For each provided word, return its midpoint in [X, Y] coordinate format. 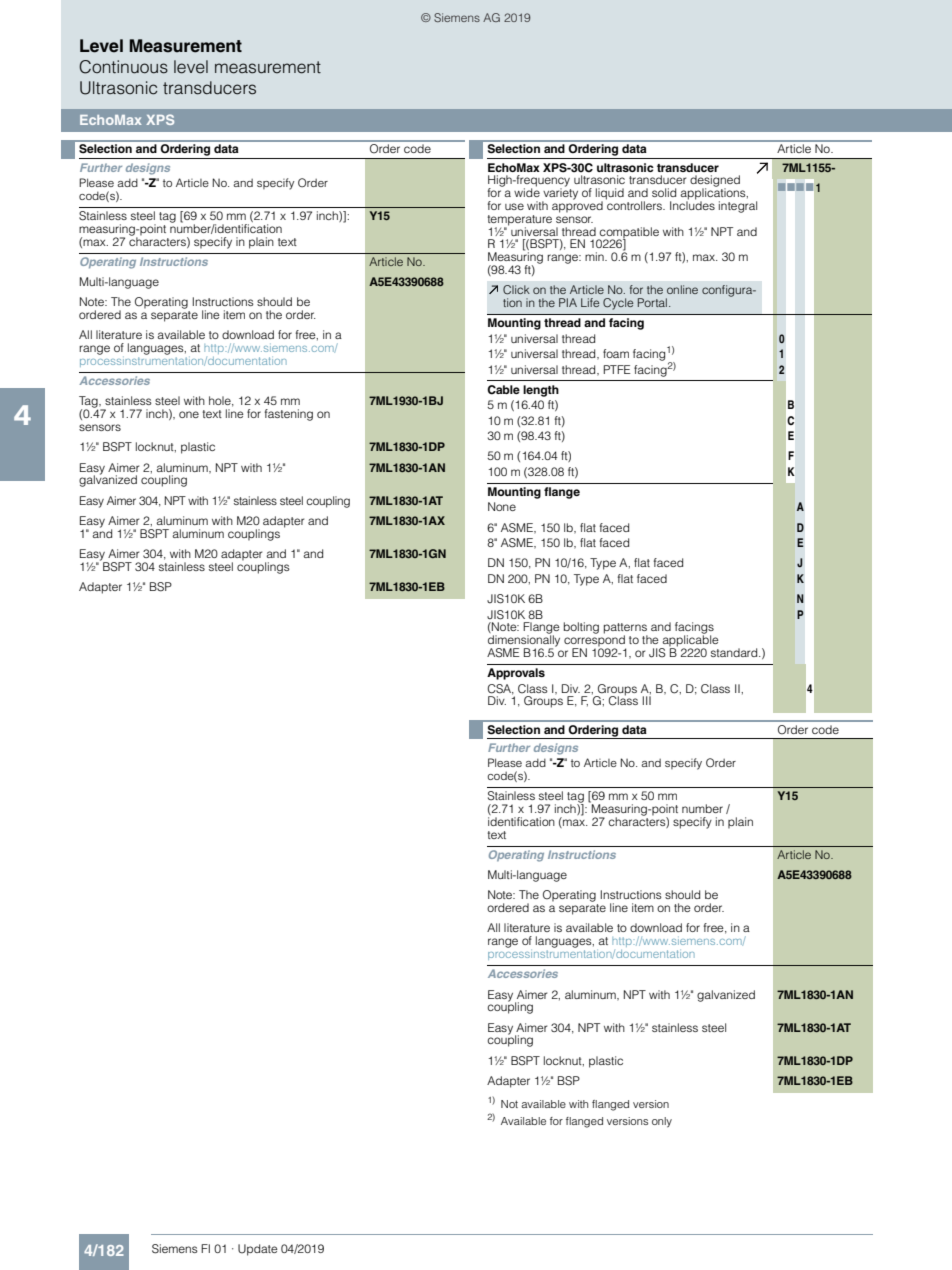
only [662, 1122]
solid [664, 192]
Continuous [123, 67]
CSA [500, 689]
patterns [626, 629]
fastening [288, 415]
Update [258, 1250]
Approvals [516, 674]
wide [527, 191]
